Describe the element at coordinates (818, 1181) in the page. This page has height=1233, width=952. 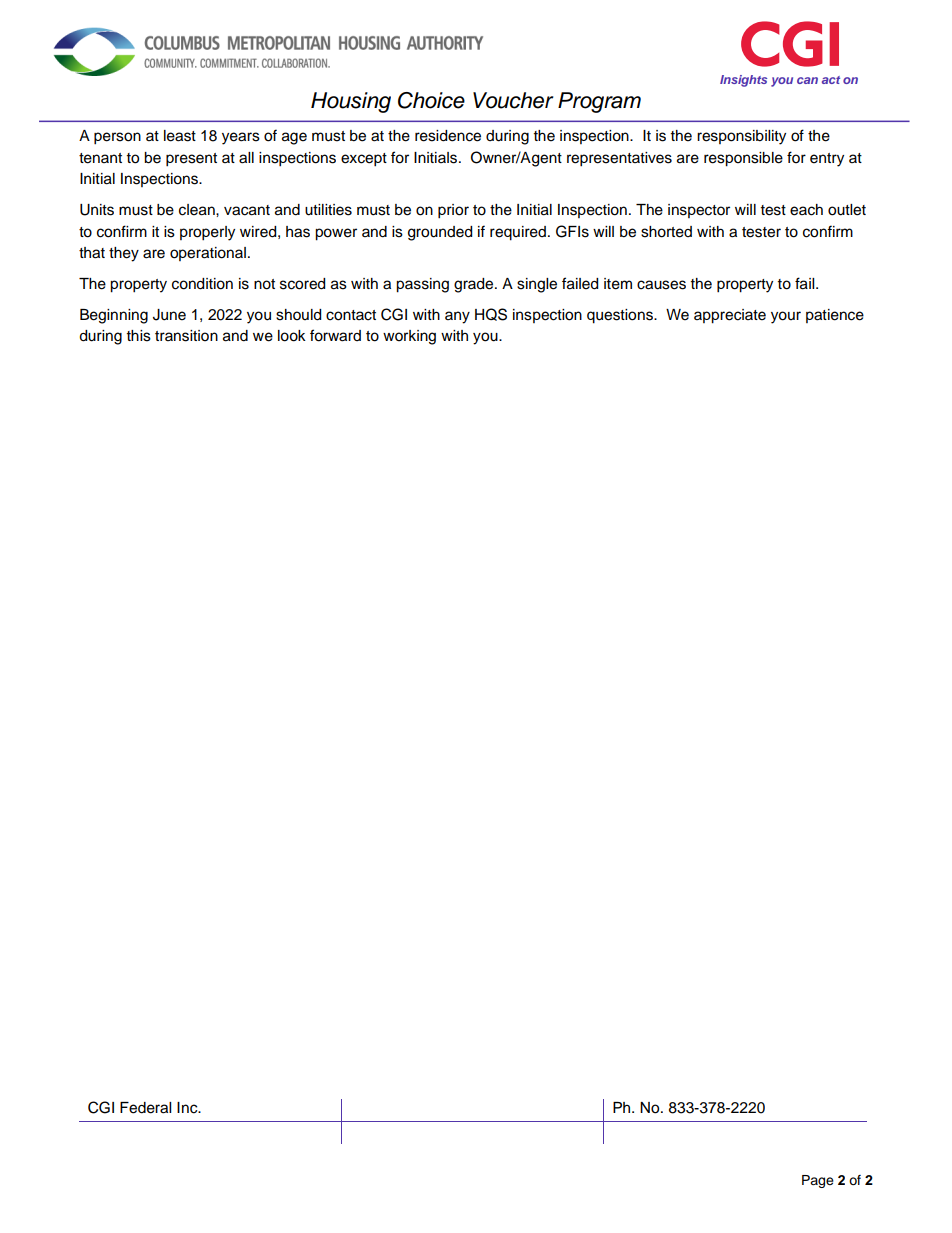
I see `Page` at that location.
